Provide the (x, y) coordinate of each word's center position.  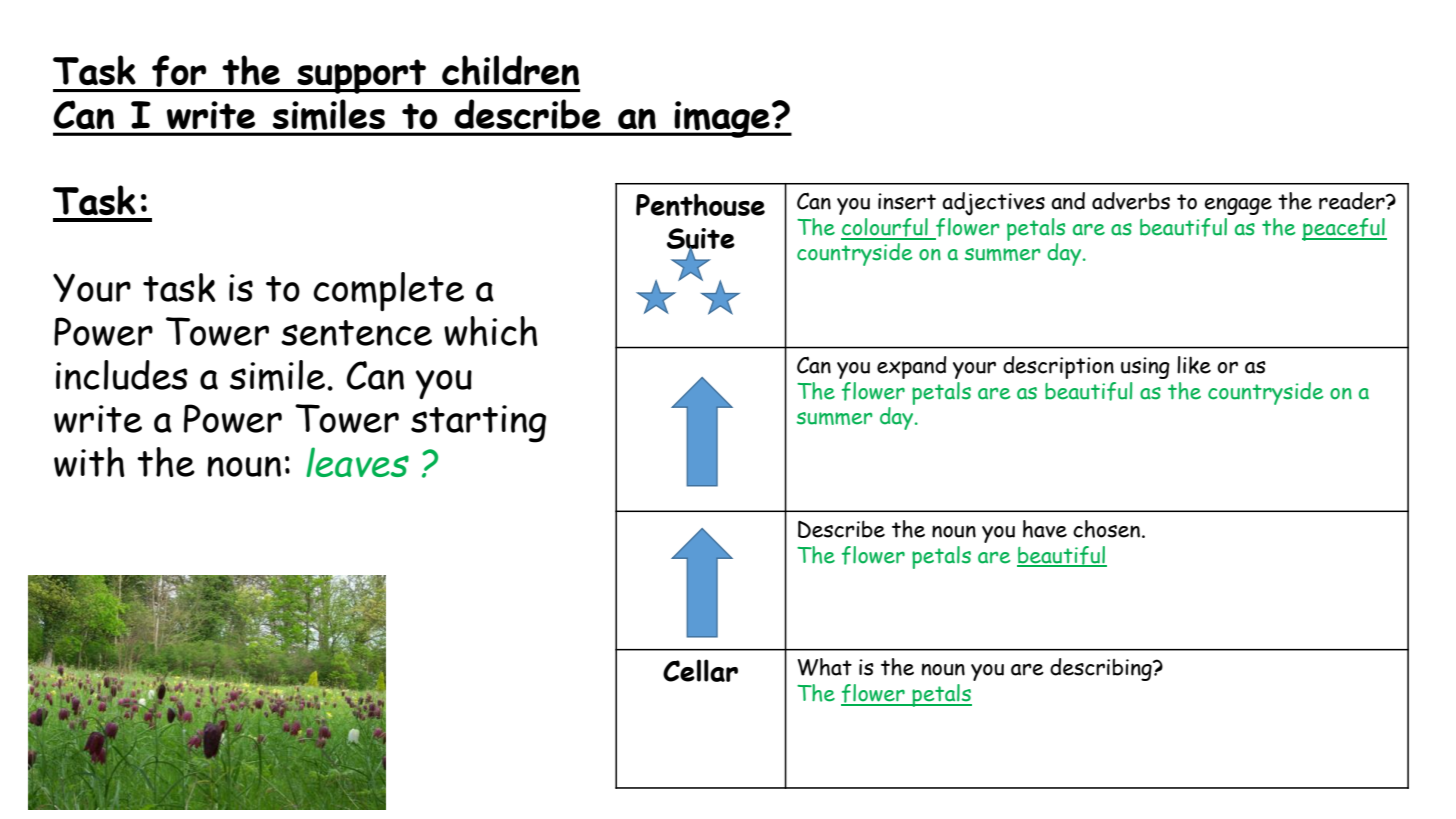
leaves (357, 462)
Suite (701, 239)
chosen (1108, 529)
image (722, 119)
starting (478, 424)
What (824, 667)
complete (388, 291)
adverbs (1131, 201)
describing (1102, 669)
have (1045, 529)
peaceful (1344, 229)
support (361, 76)
